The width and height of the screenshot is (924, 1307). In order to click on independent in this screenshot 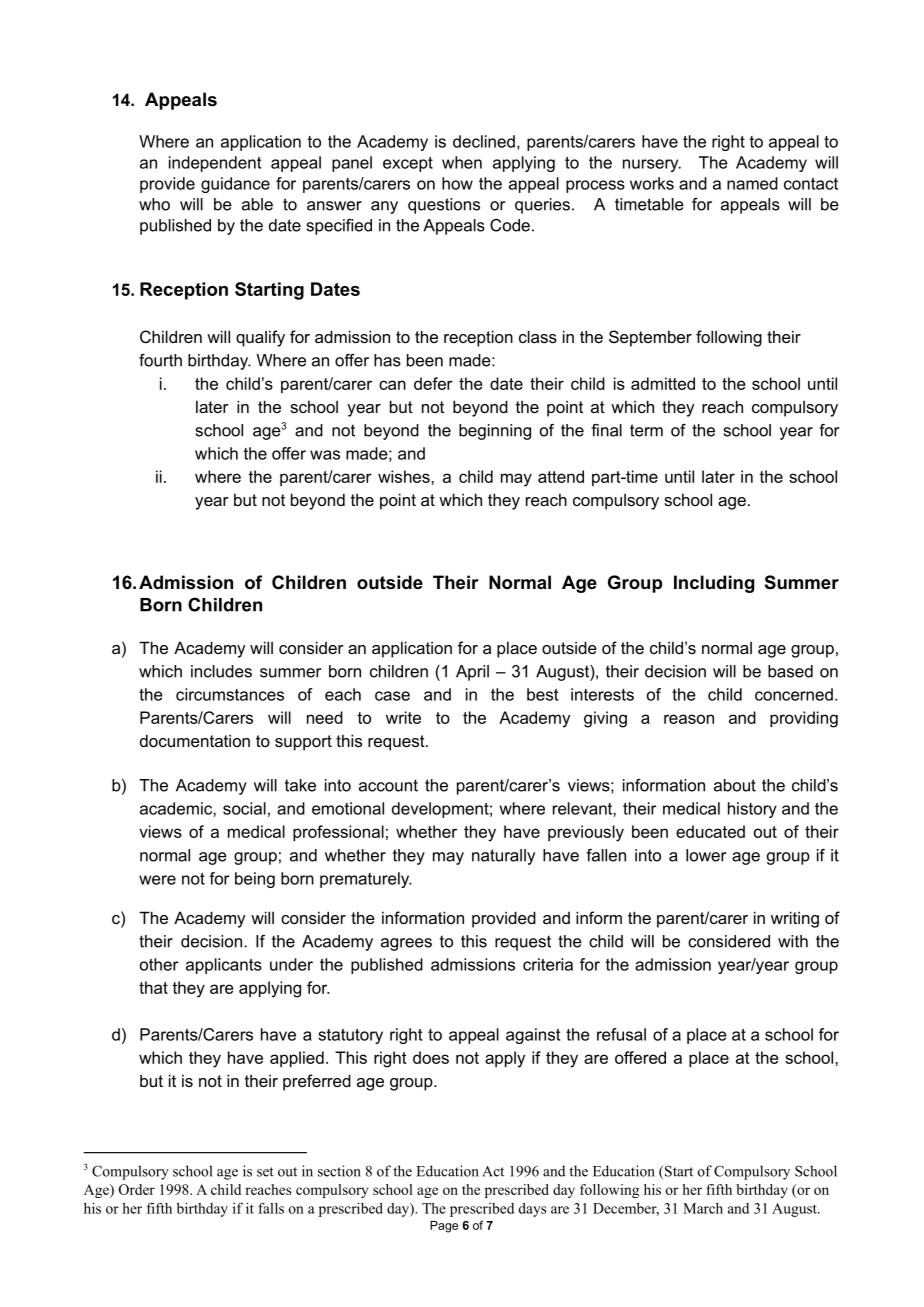, I will do `click(215, 164)`.
